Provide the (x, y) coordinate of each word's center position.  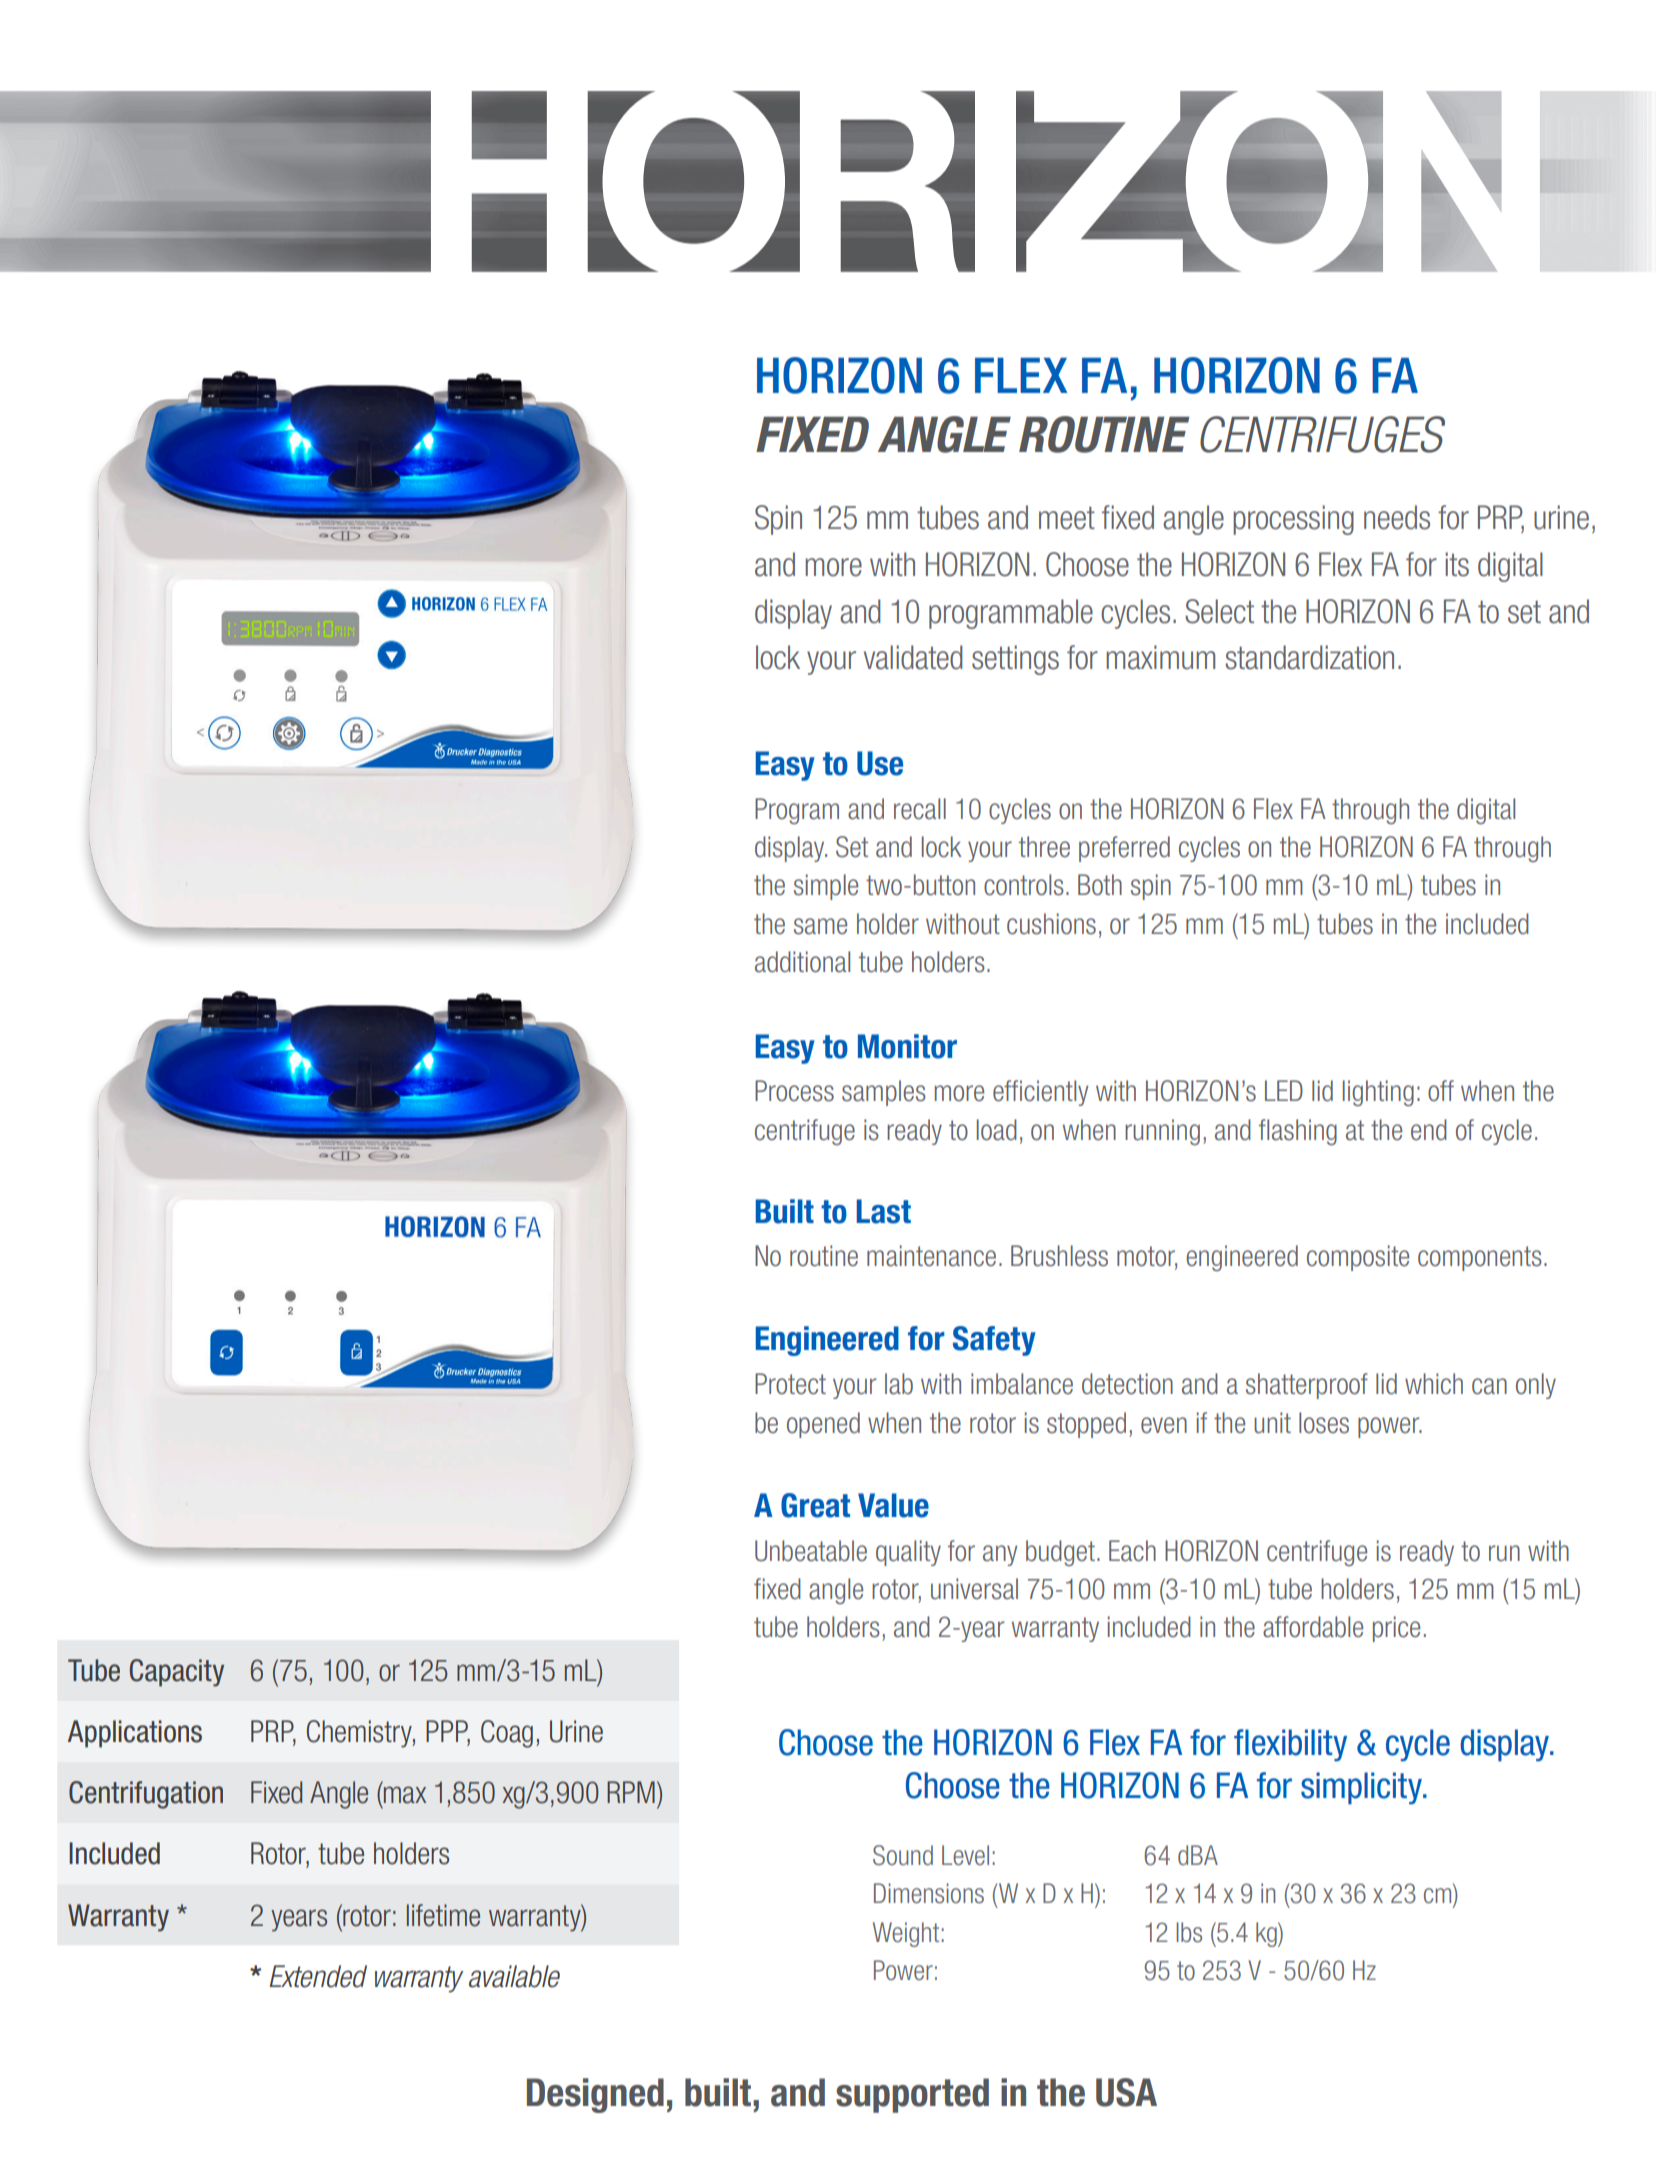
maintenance (931, 1256)
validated (913, 657)
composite (1358, 1258)
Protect (790, 1384)
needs (1397, 517)
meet (1067, 518)
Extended (318, 1976)
